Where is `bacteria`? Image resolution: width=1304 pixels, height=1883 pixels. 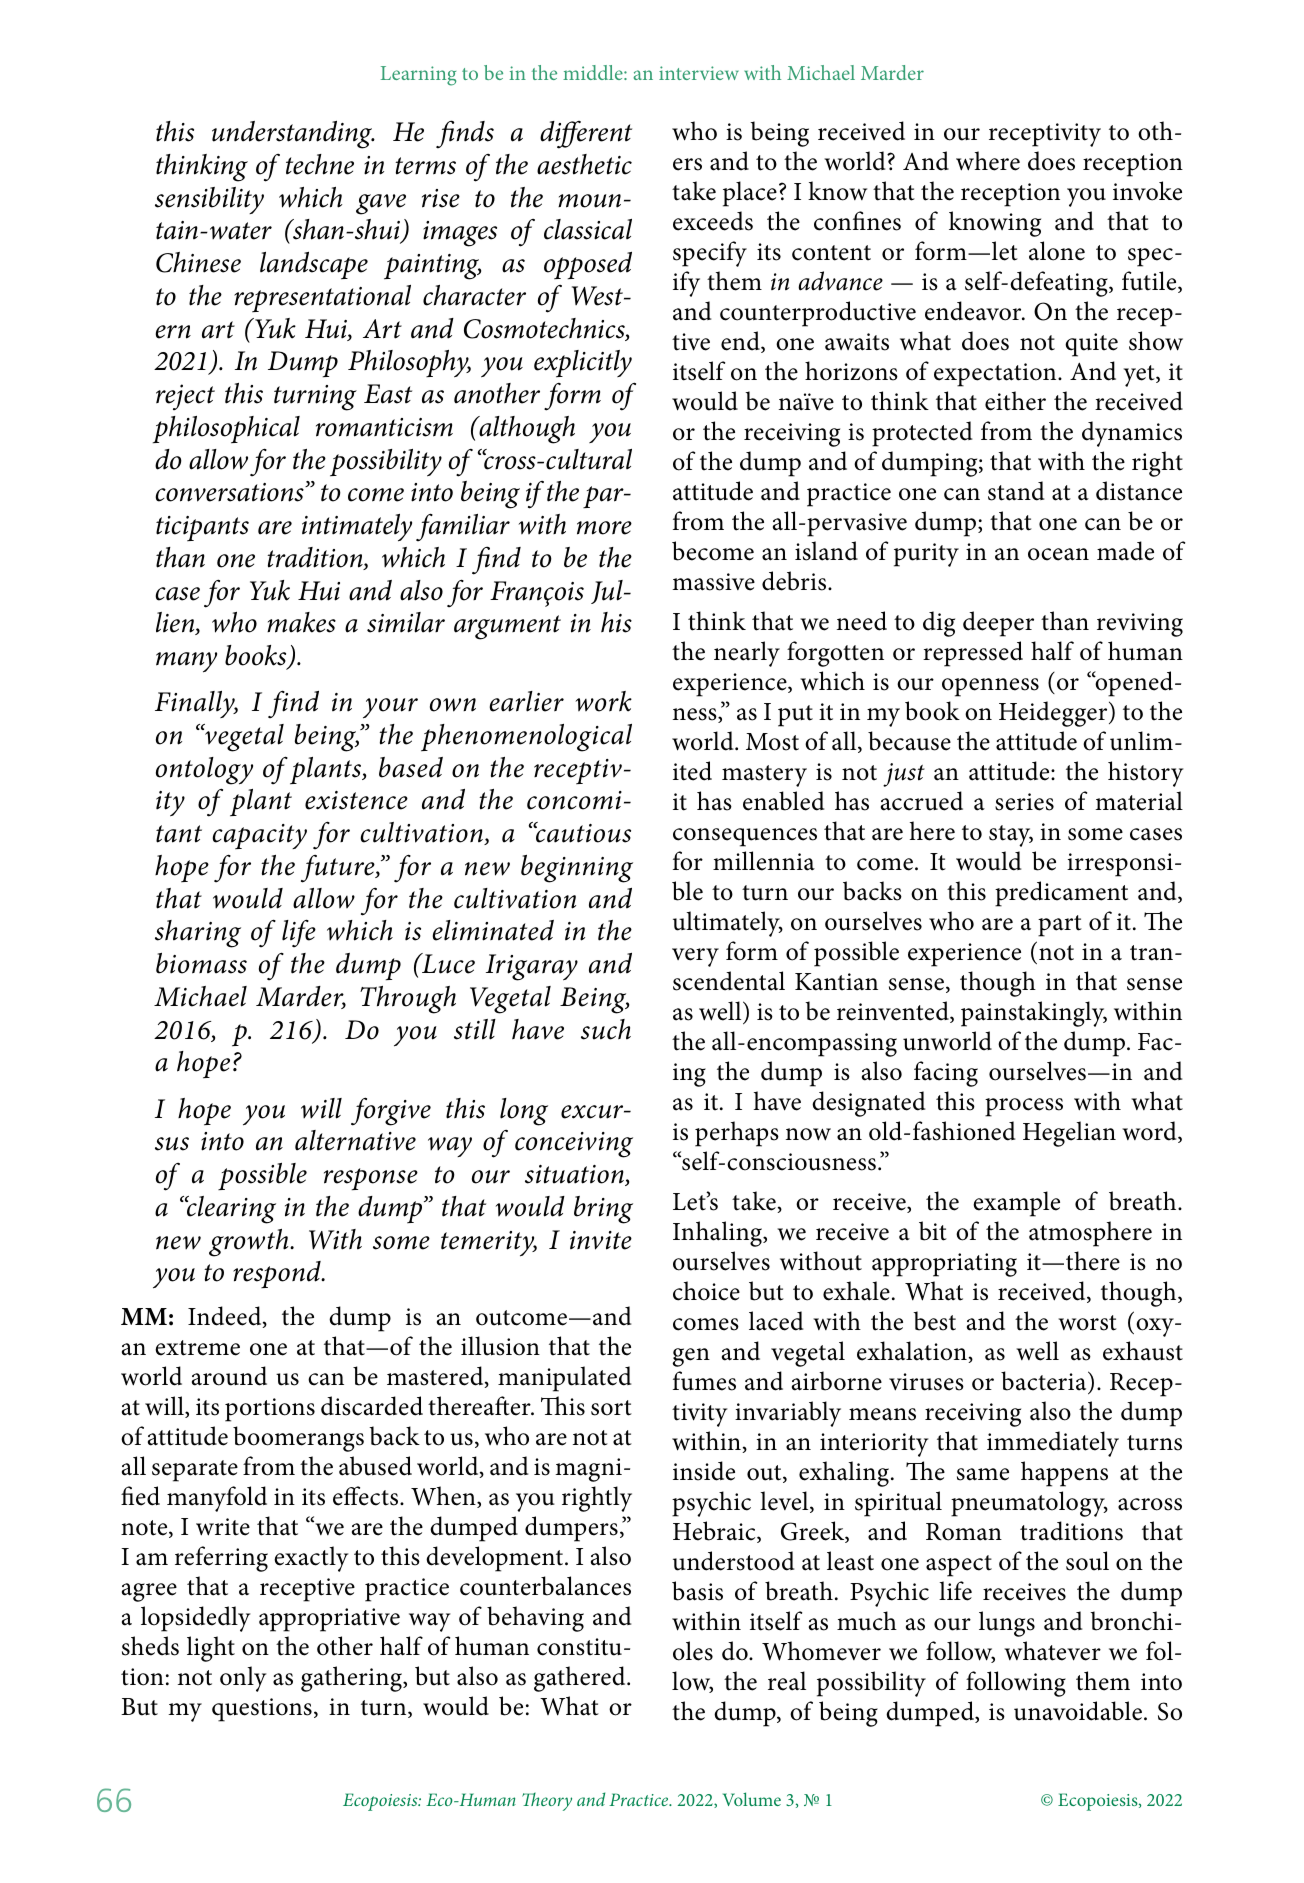 bacteria is located at coordinates (1045, 1381).
